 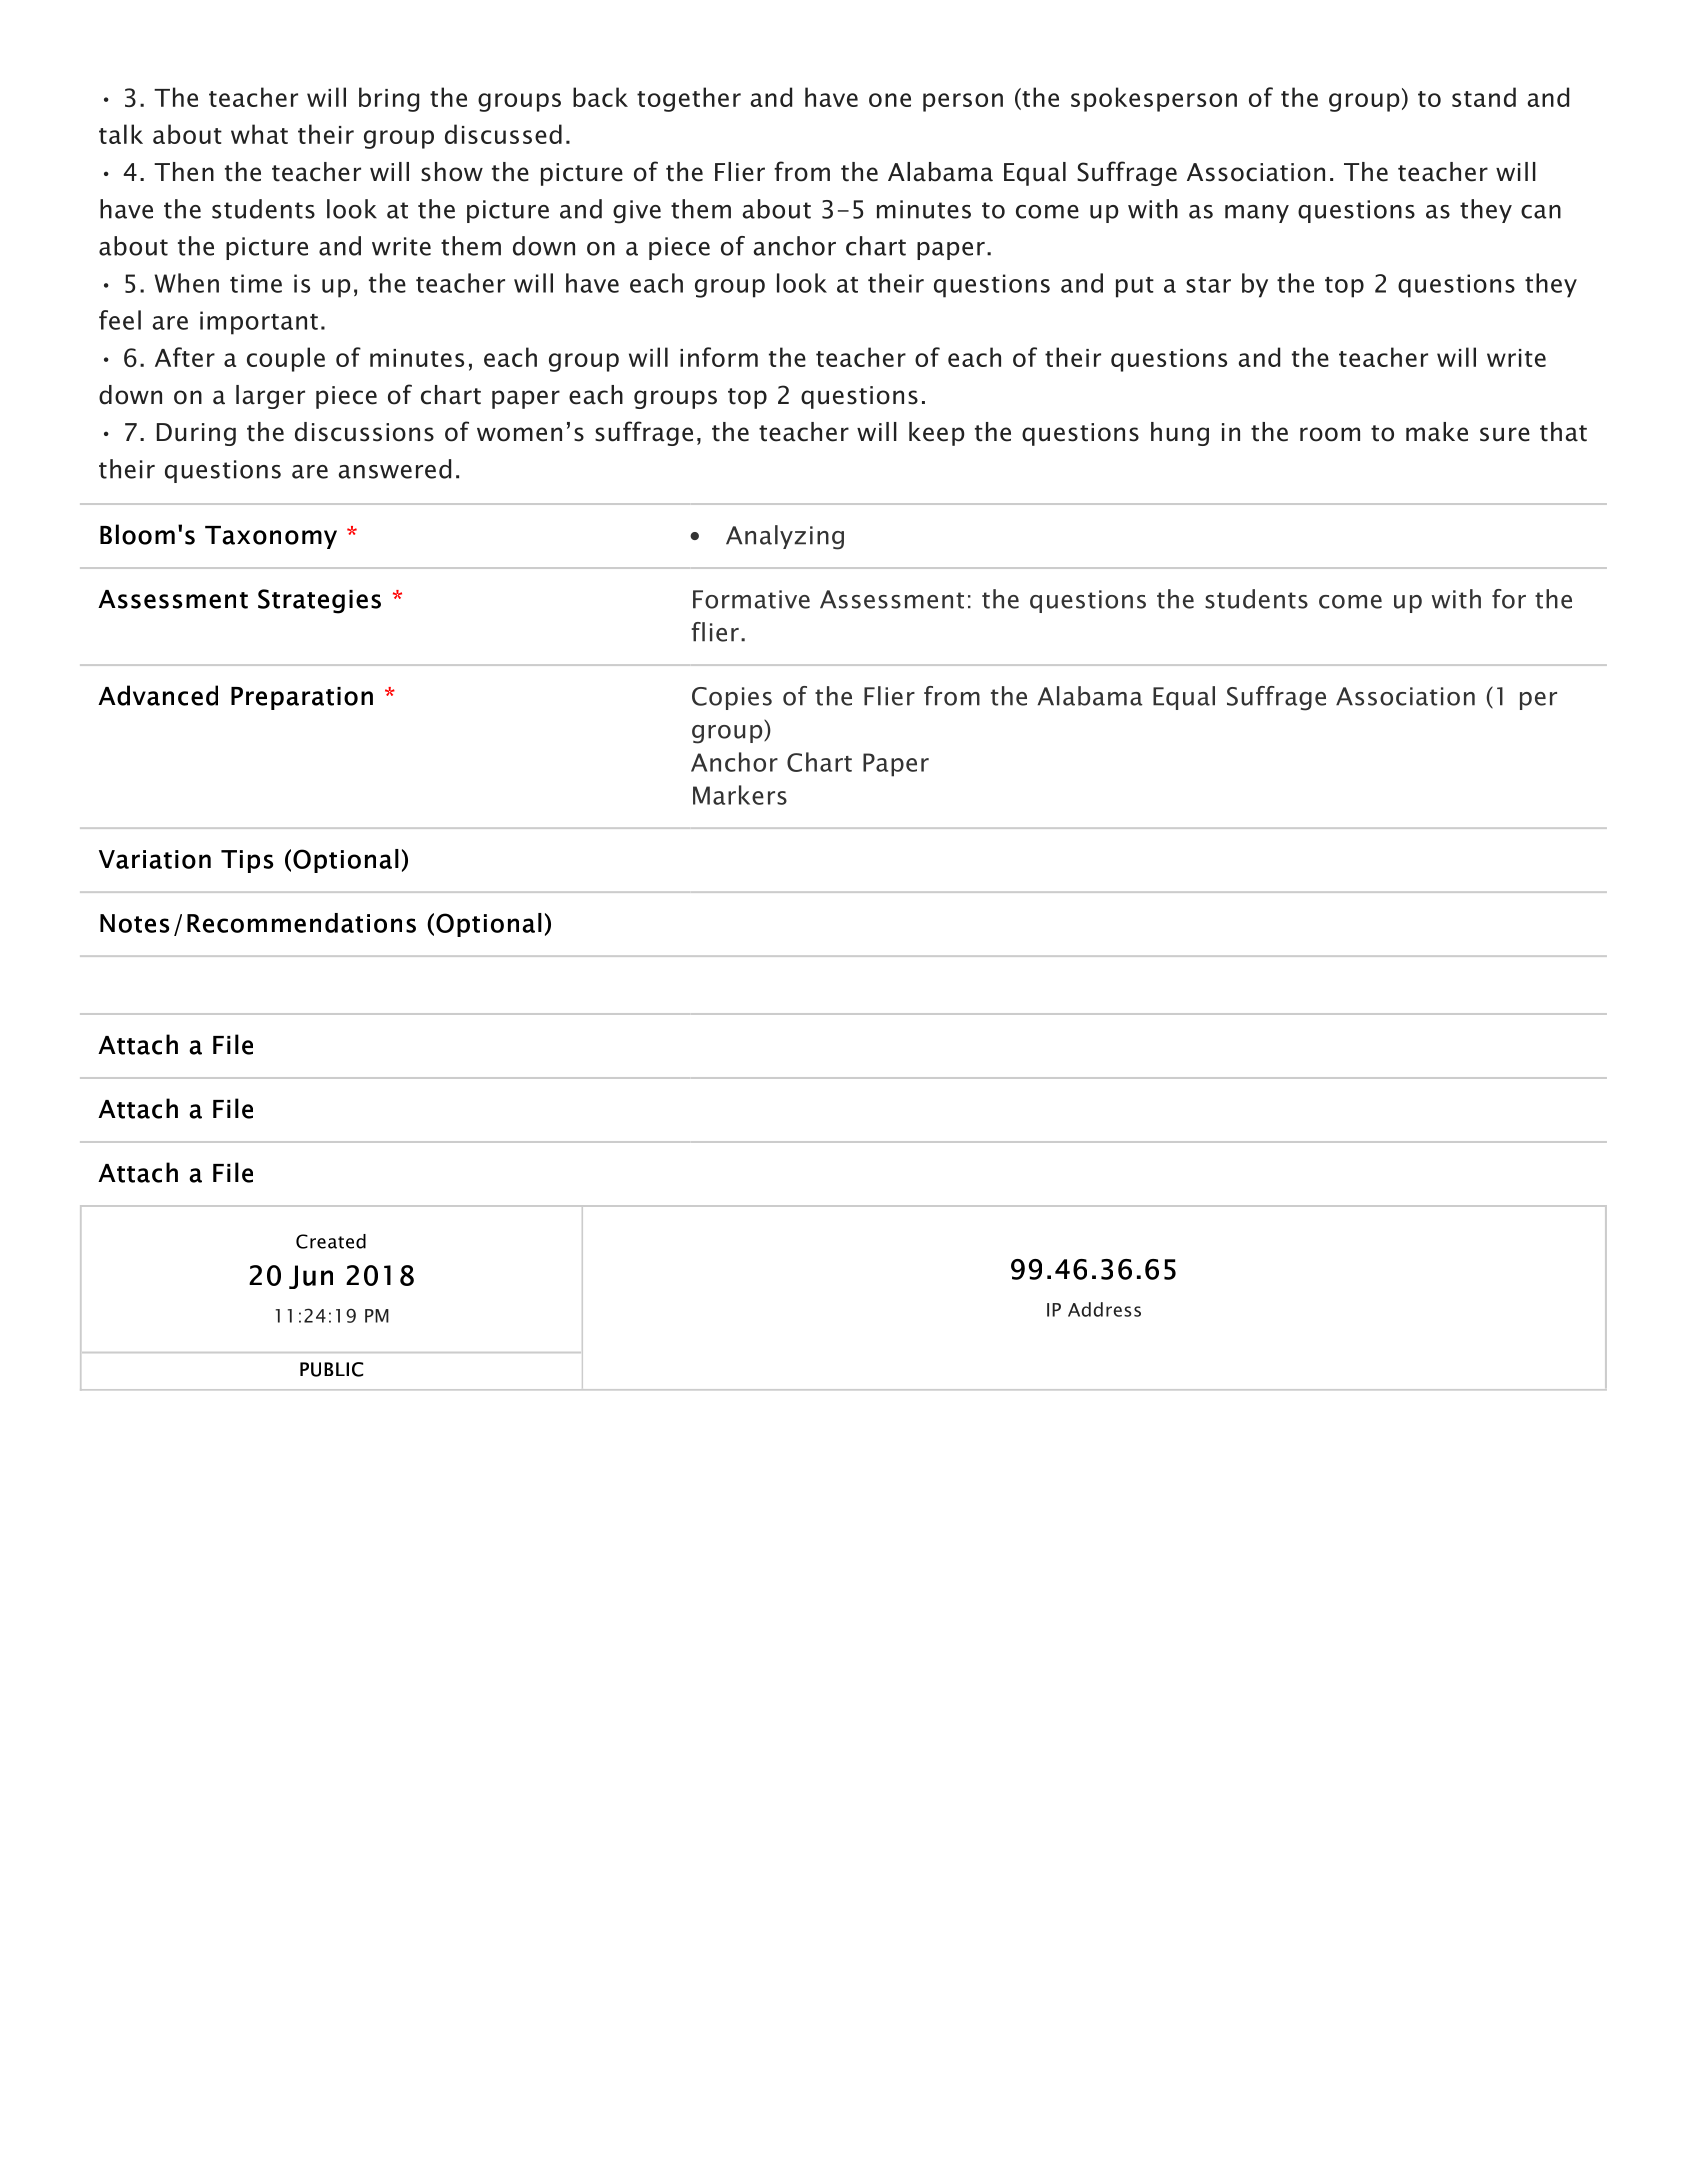 What do you see at coordinates (890, 100) in the document?
I see `one` at bounding box center [890, 100].
